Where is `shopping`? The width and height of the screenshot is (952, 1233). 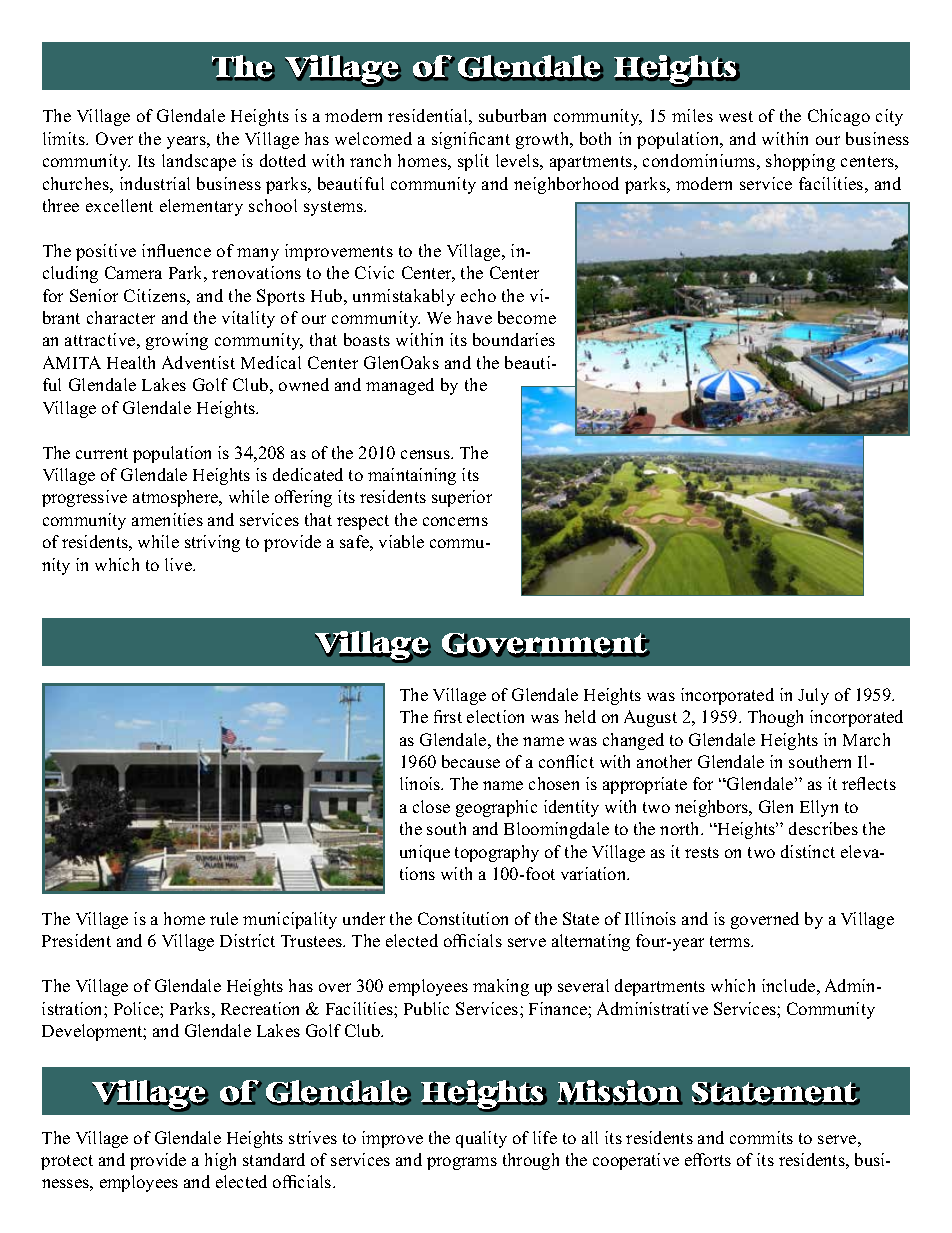
shopping is located at coordinates (800, 162).
